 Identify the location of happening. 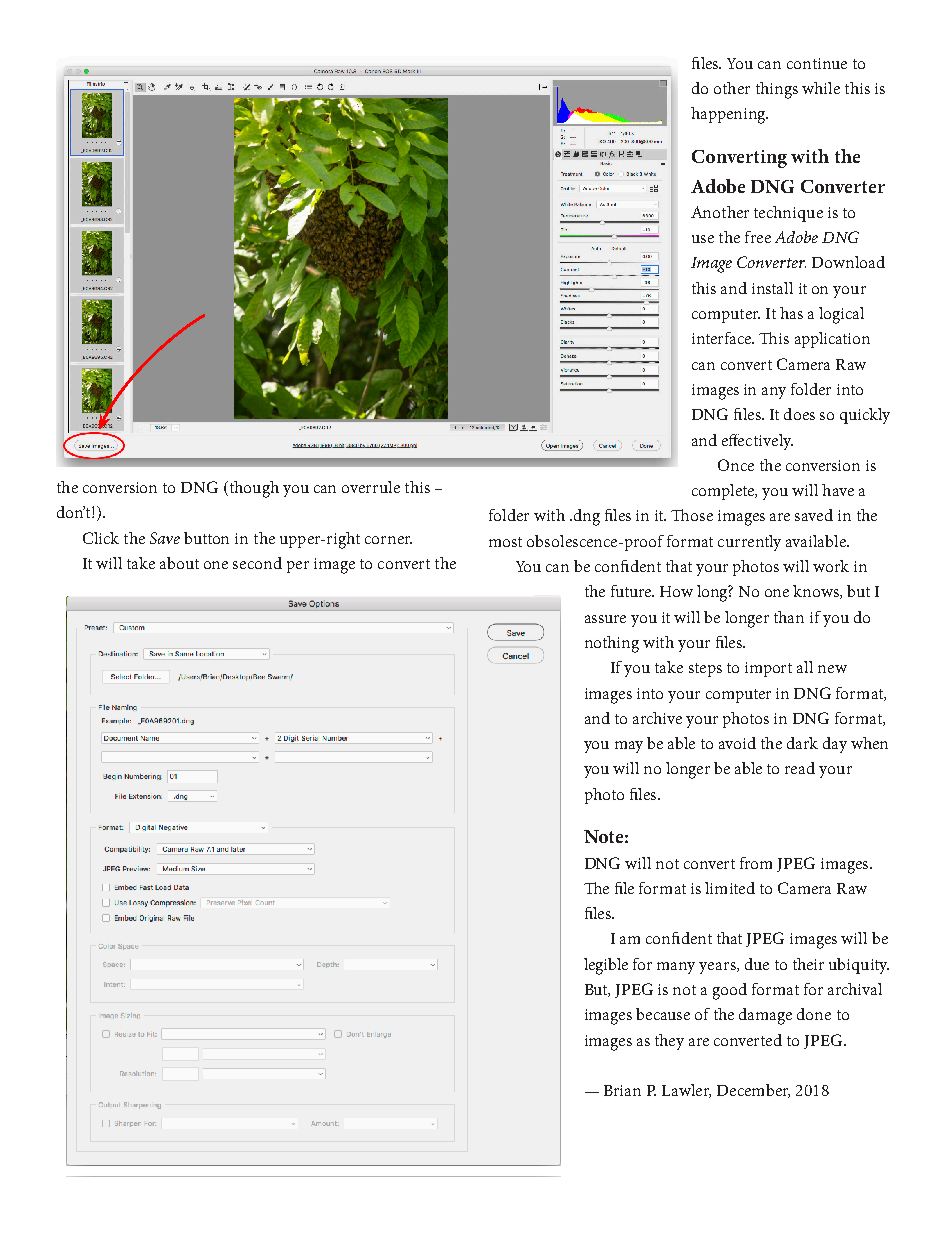
(729, 115).
